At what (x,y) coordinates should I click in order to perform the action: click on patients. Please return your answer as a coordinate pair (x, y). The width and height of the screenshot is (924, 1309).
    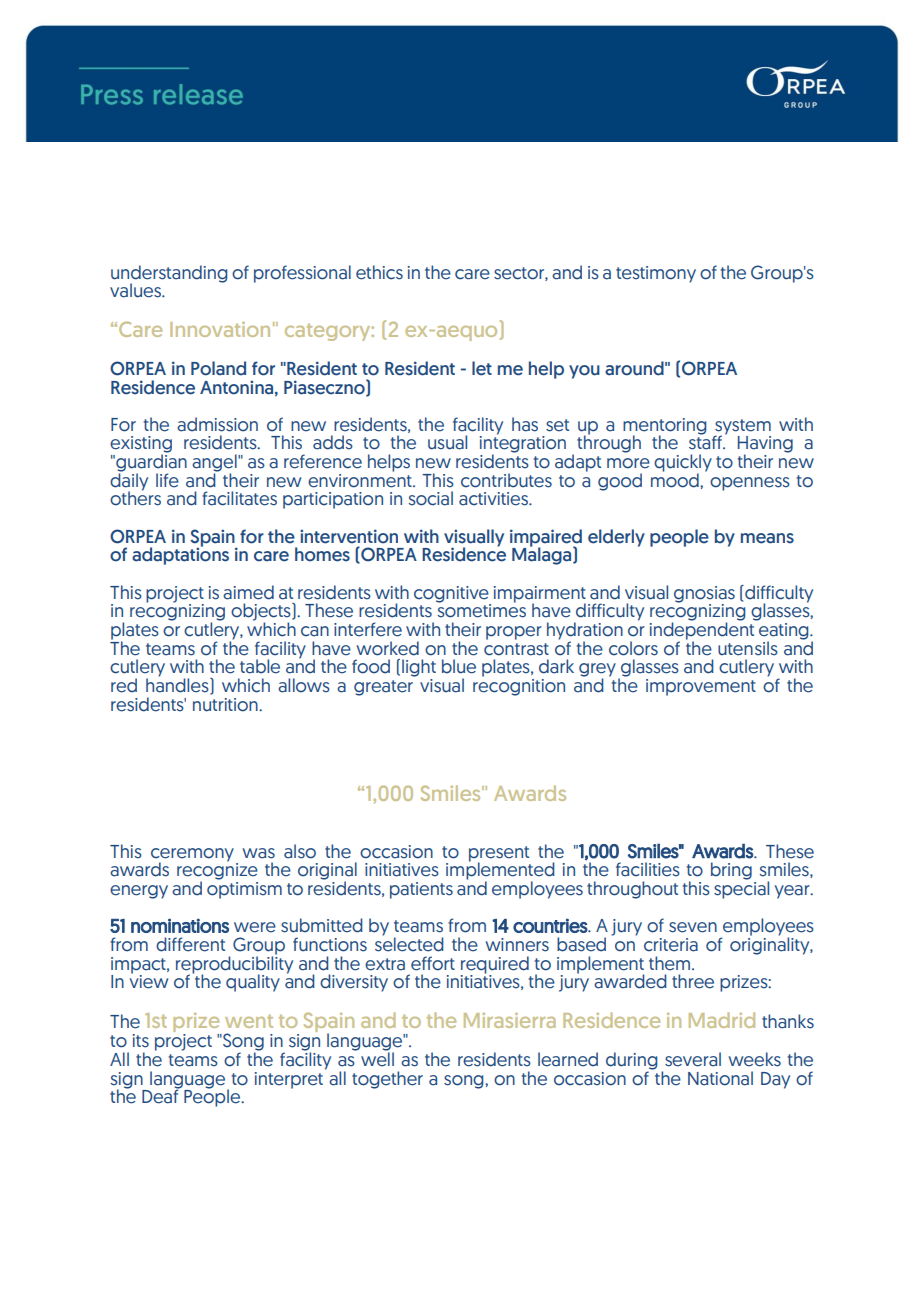
    Looking at the image, I should click on (421, 890).
